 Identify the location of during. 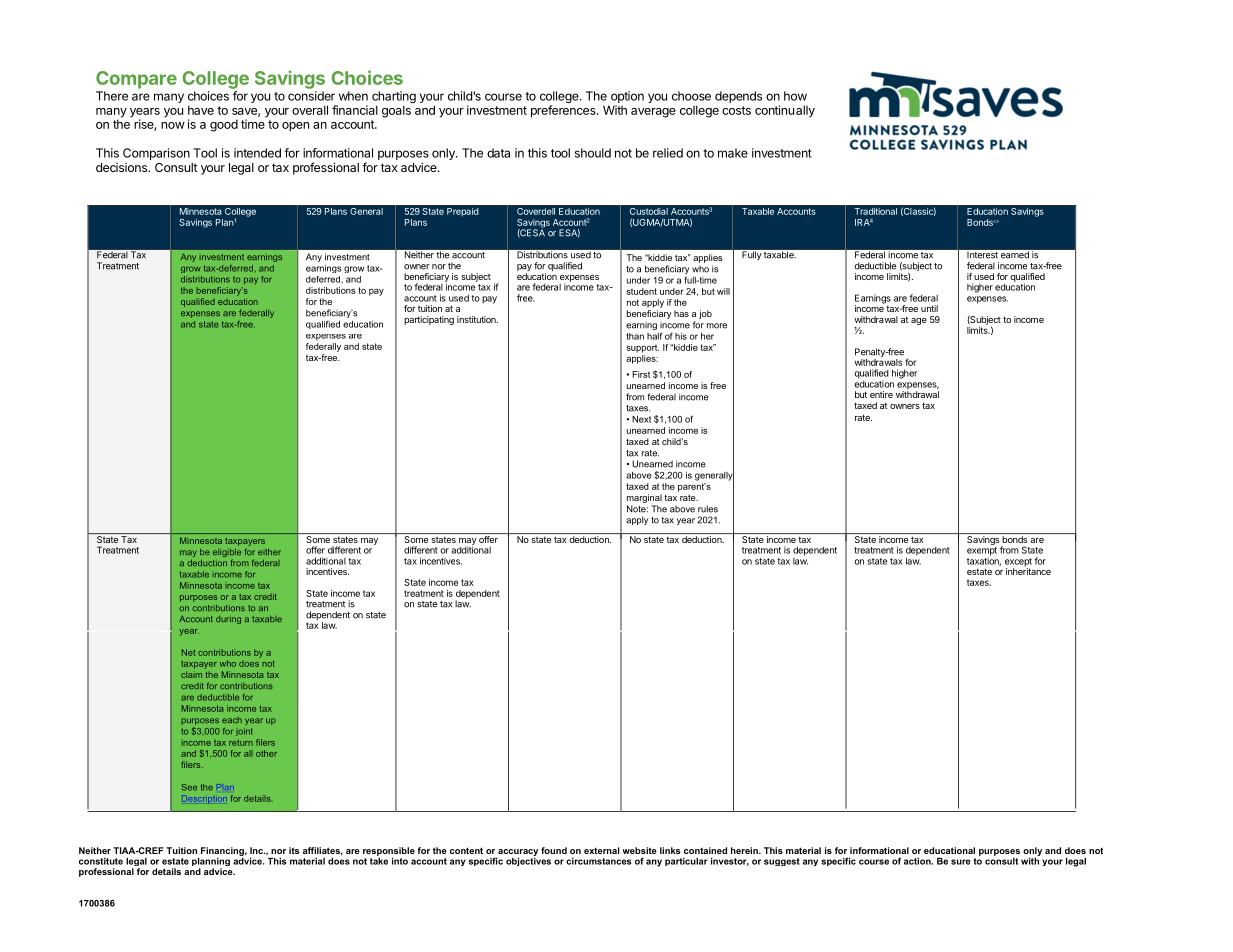
(228, 620).
